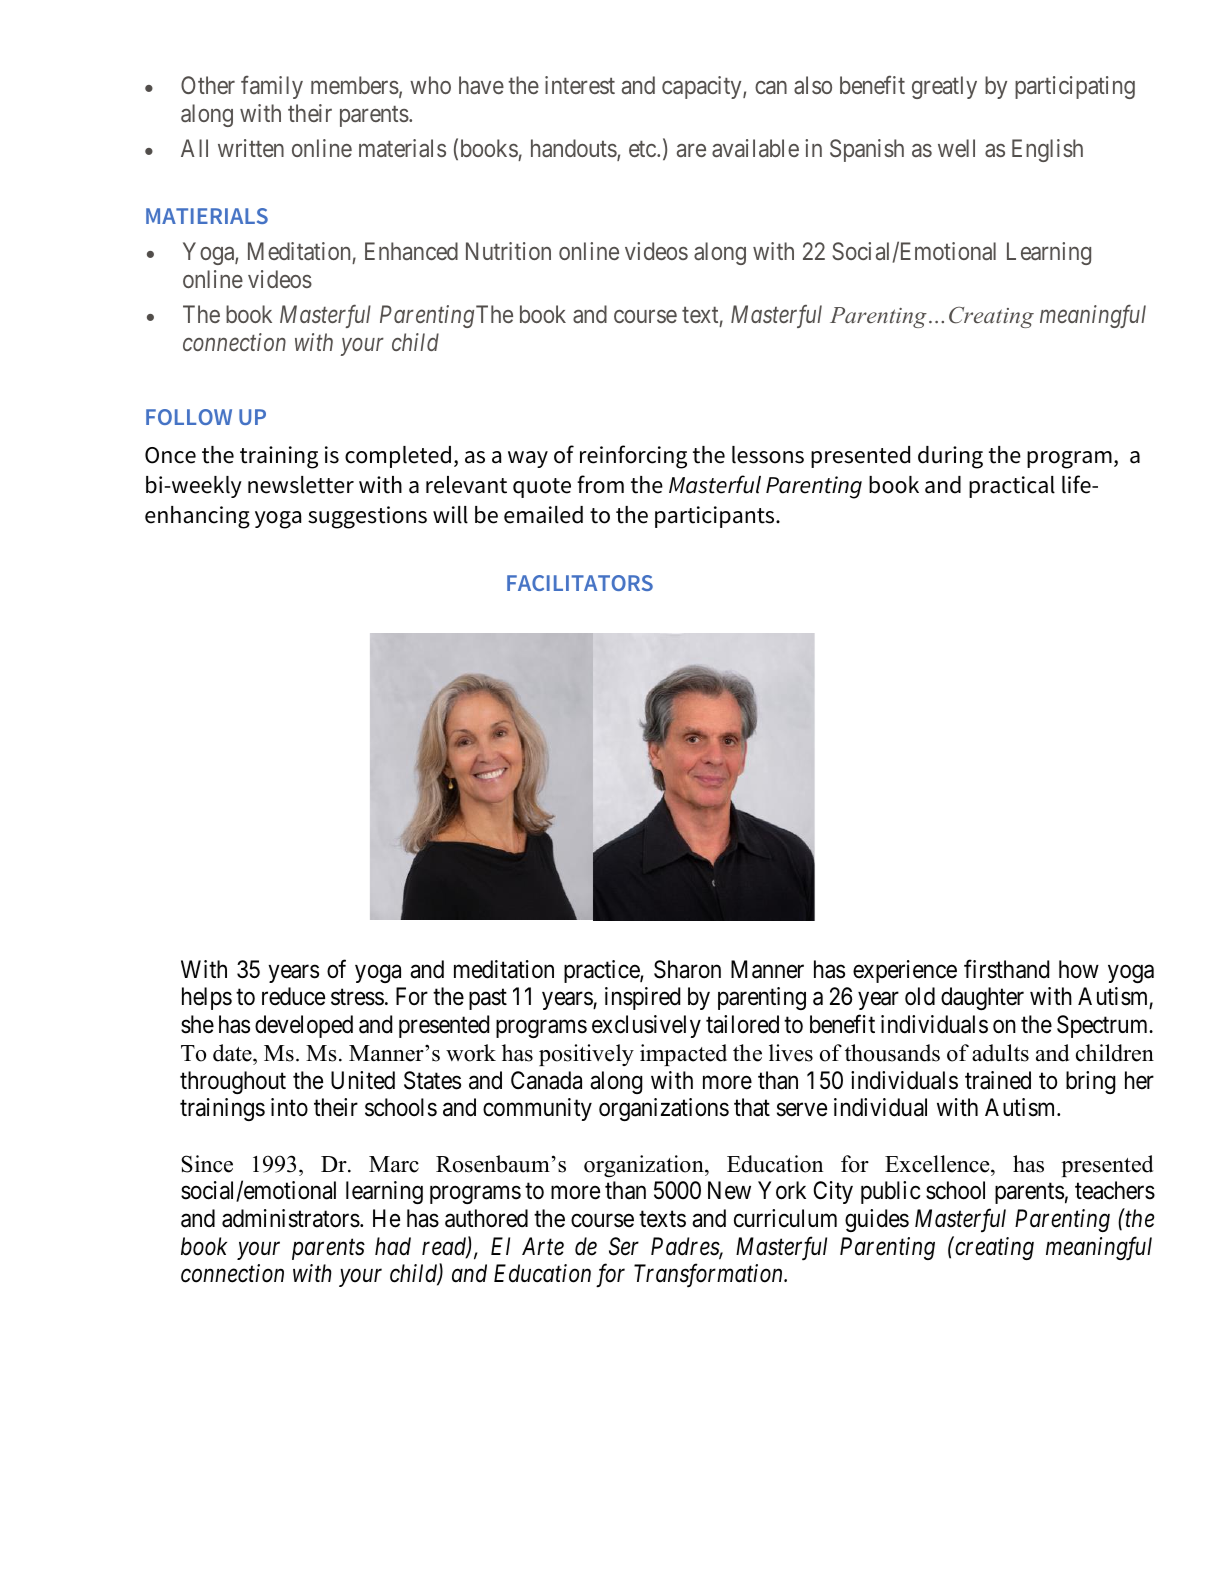  What do you see at coordinates (890, 1192) in the screenshot?
I see `public` at bounding box center [890, 1192].
